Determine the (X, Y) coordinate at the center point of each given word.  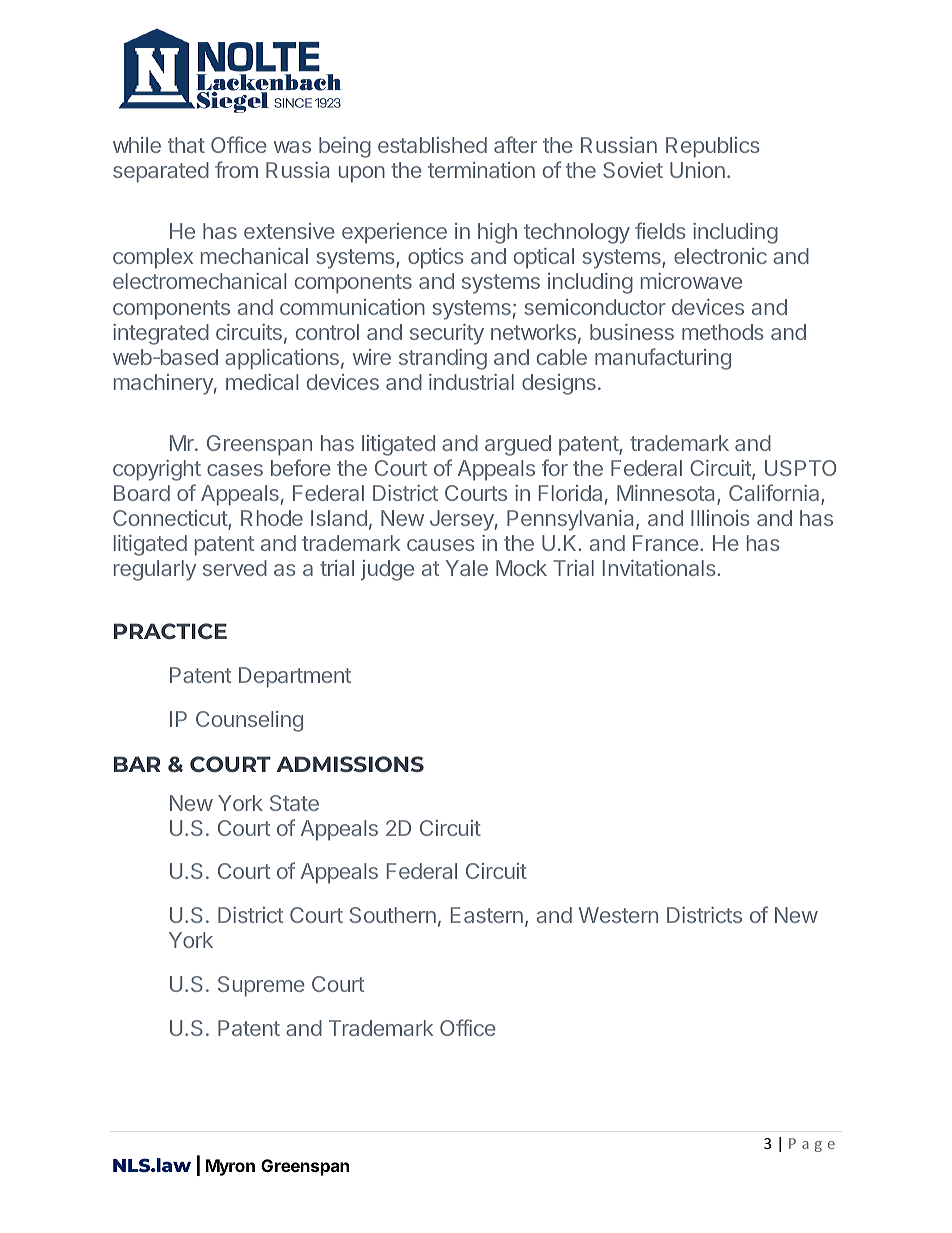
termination (481, 170)
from (236, 169)
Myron (230, 1167)
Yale (467, 568)
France (667, 543)
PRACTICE (170, 631)
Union (697, 170)
